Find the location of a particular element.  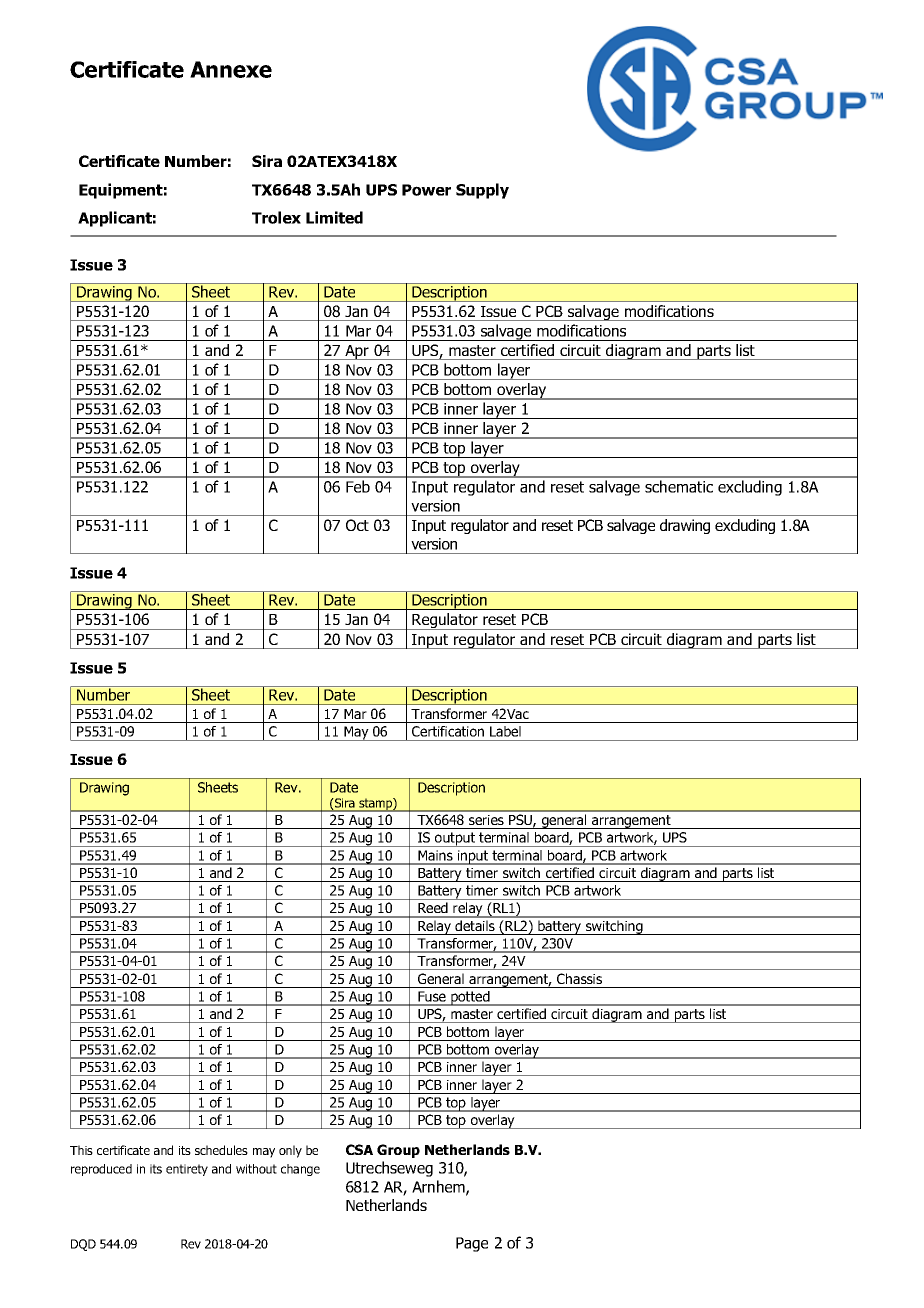

Oct is located at coordinates (357, 525).
